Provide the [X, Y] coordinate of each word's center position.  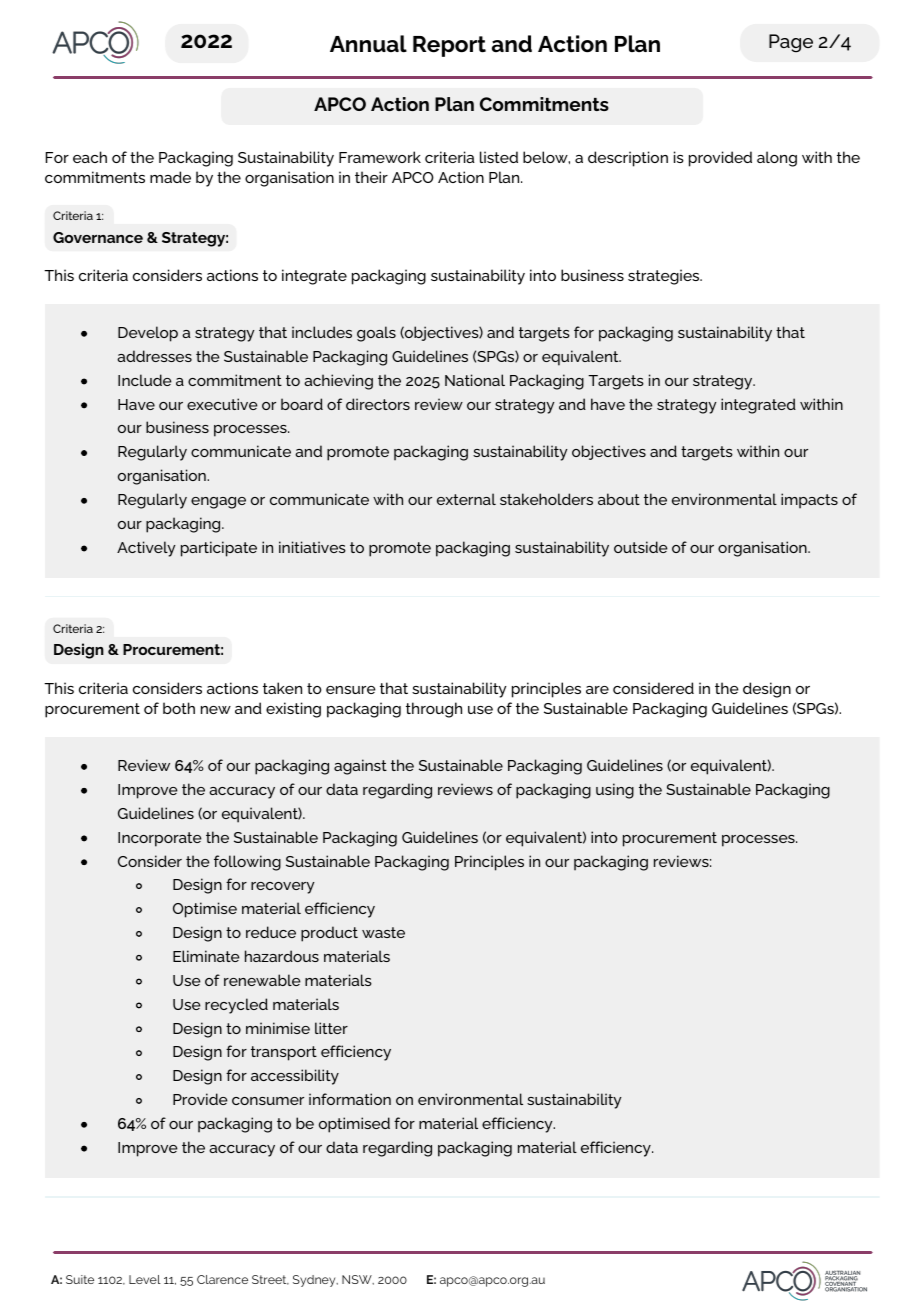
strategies [665, 277]
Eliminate [206, 956]
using [615, 791]
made [170, 177]
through [434, 710]
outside [641, 547]
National [475, 380]
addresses [154, 356]
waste [383, 932]
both [179, 708]
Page [791, 43]
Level [145, 1279]
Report [449, 46]
